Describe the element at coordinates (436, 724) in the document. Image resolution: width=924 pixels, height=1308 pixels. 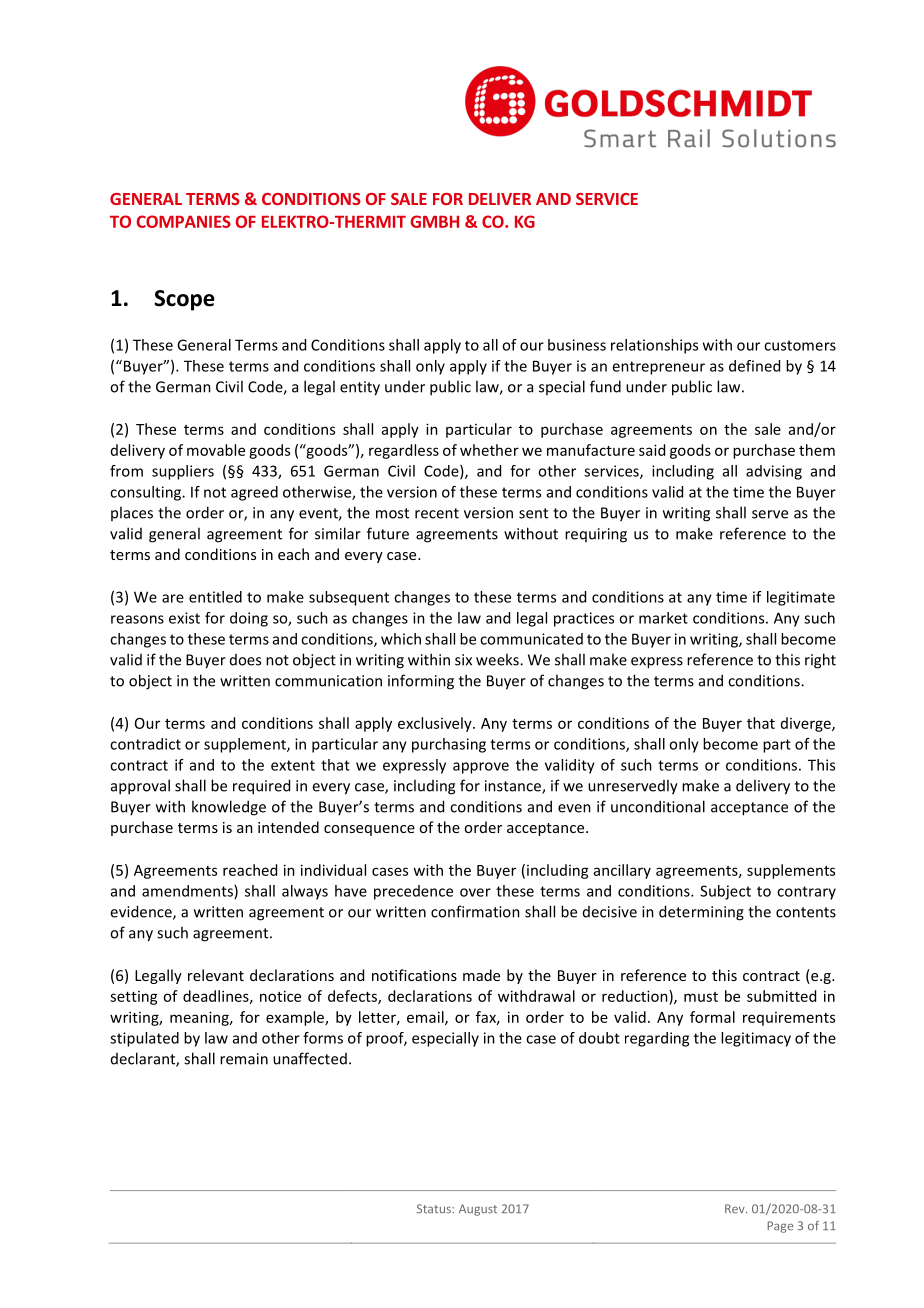
I see `exclusively` at that location.
